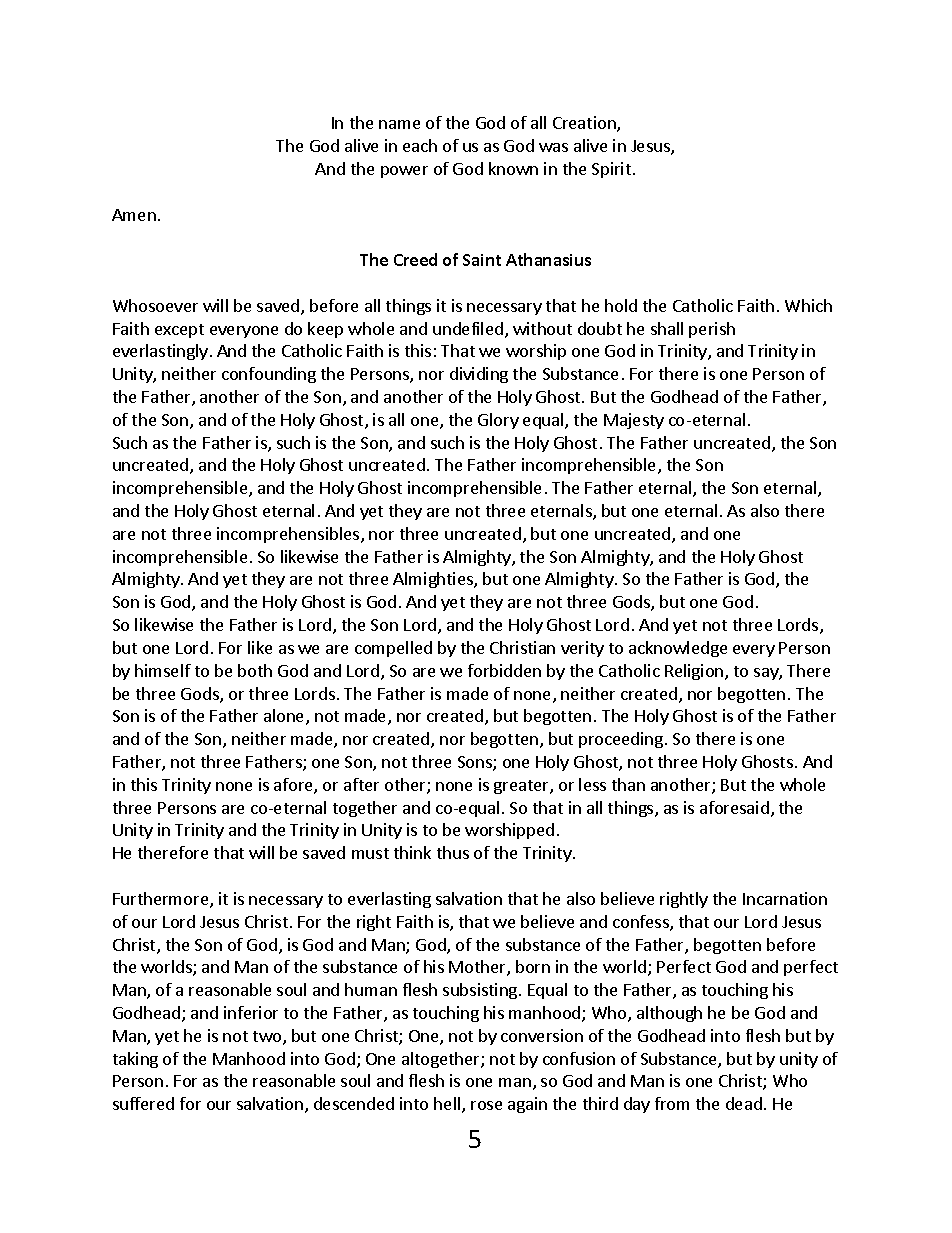  Describe the element at coordinates (268, 1038) in the screenshot. I see `two` at that location.
